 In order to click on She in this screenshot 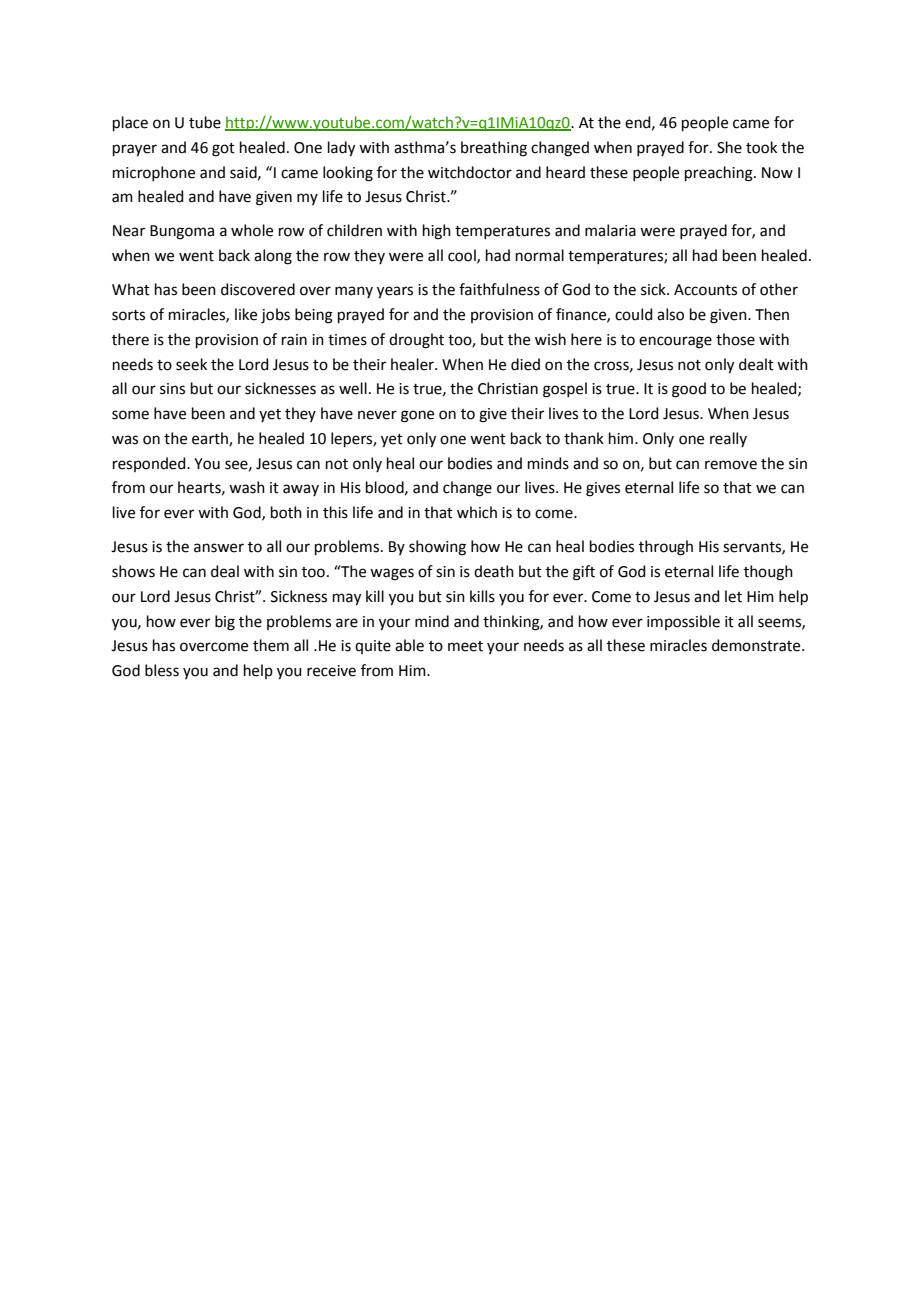, I will do `click(729, 147)`.
